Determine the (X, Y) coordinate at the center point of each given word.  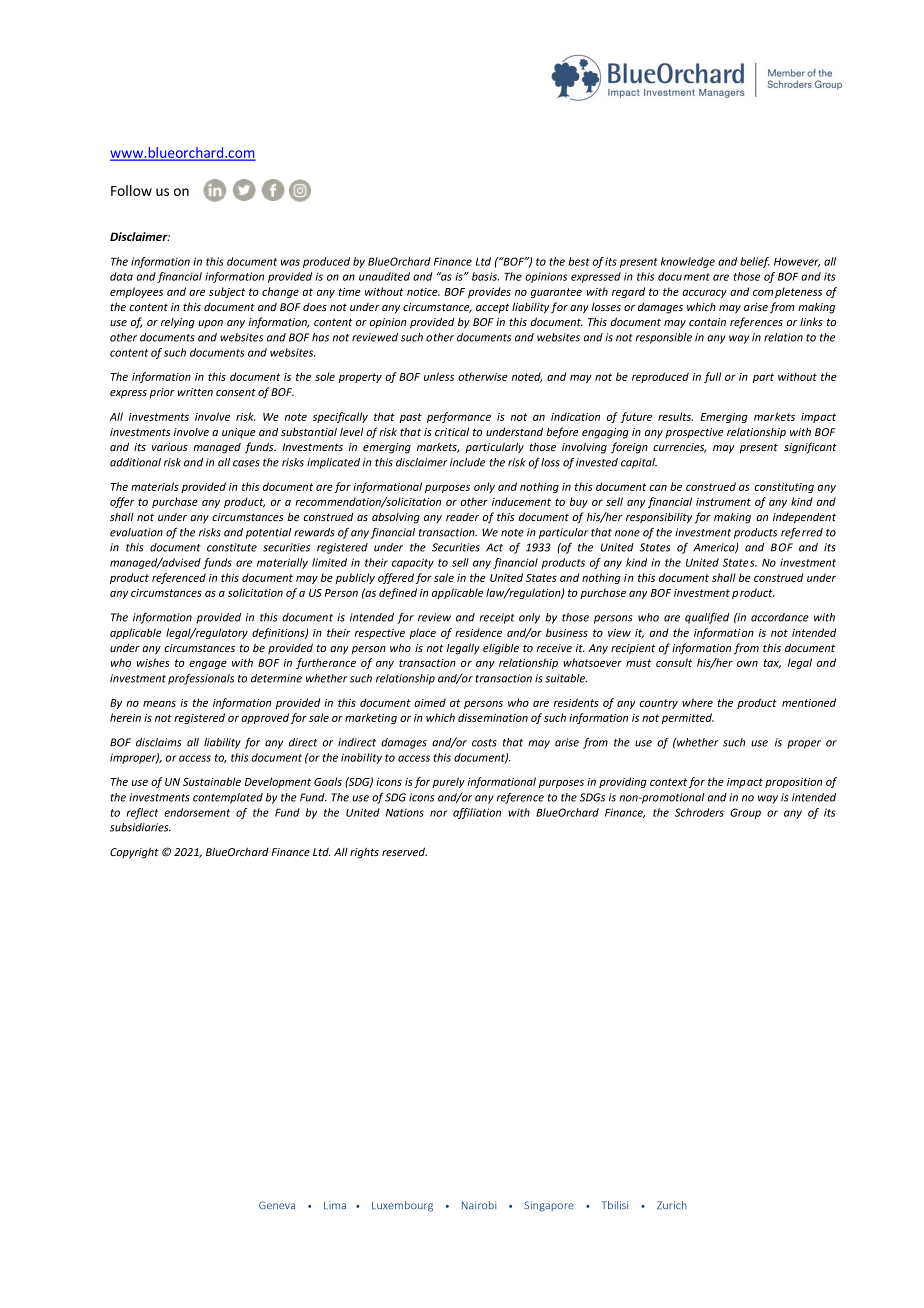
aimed (430, 702)
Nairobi (479, 1205)
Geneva (277, 1205)
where (697, 702)
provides (489, 292)
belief (755, 262)
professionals (201, 679)
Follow (131, 190)
